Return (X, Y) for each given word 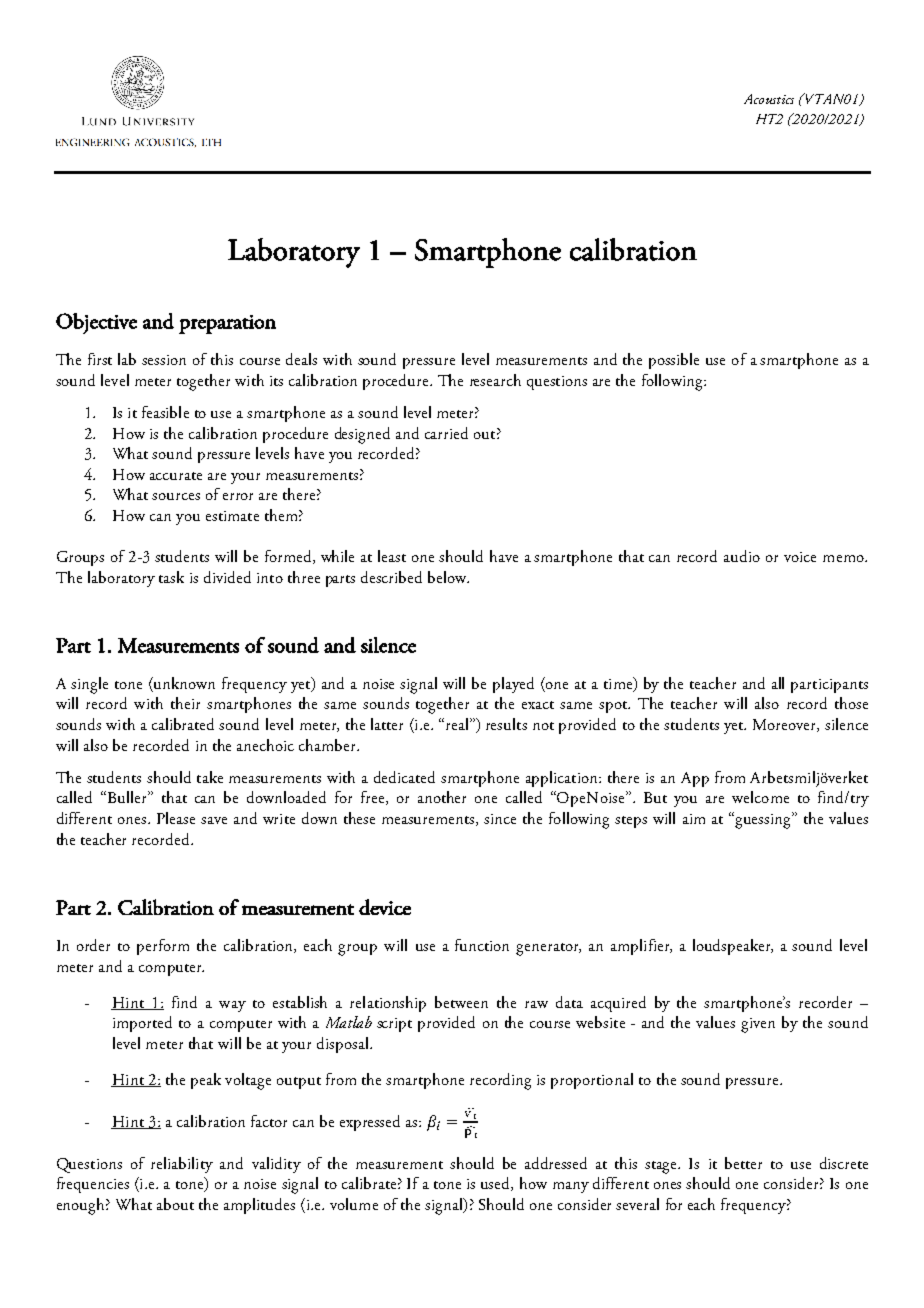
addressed (556, 1163)
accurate (176, 476)
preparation (227, 324)
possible (674, 361)
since (500, 819)
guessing (764, 820)
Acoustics (769, 99)
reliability (182, 1165)
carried (446, 433)
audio (742, 556)
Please (176, 818)
